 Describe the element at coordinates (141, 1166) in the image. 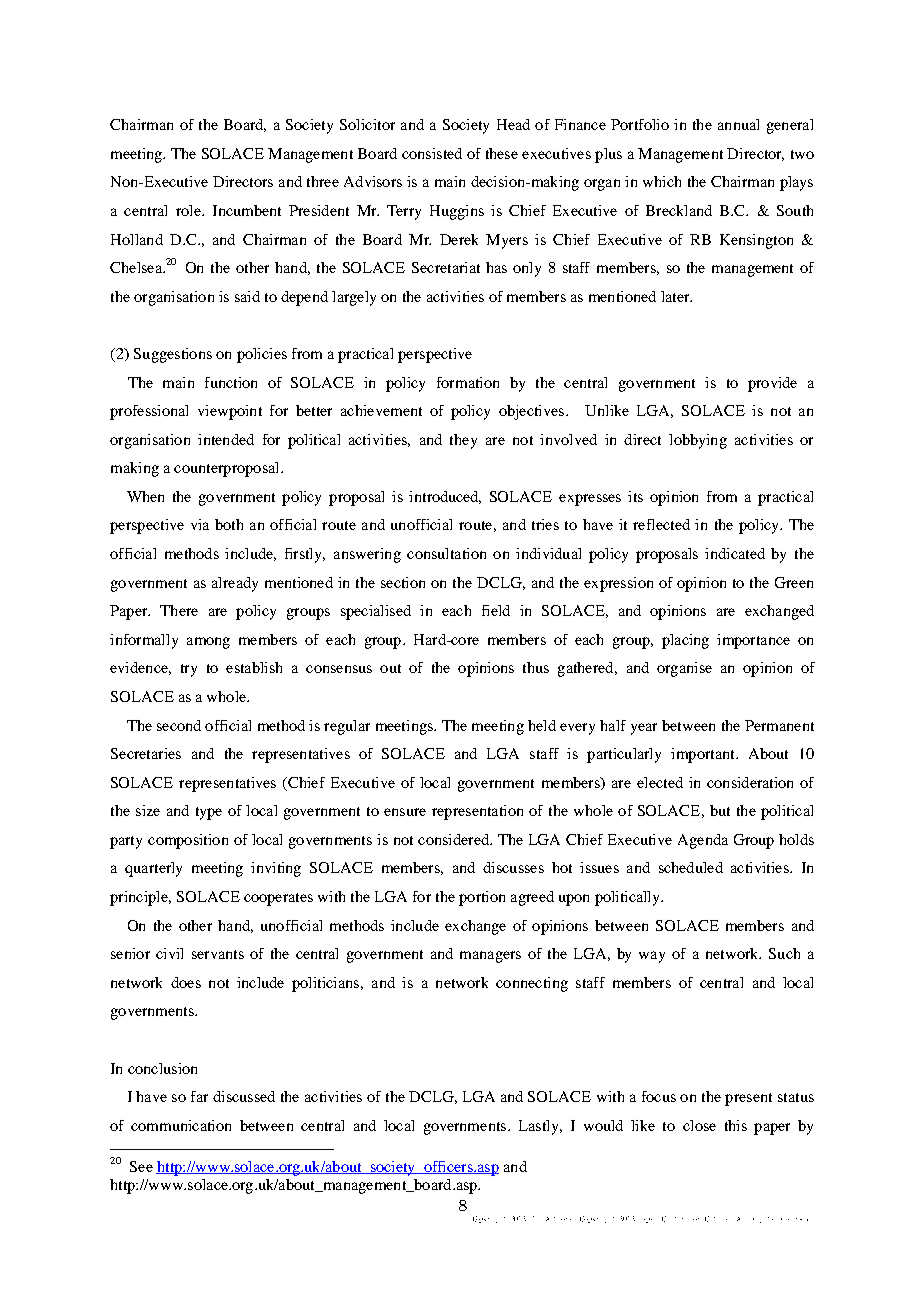

I see `See` at that location.
